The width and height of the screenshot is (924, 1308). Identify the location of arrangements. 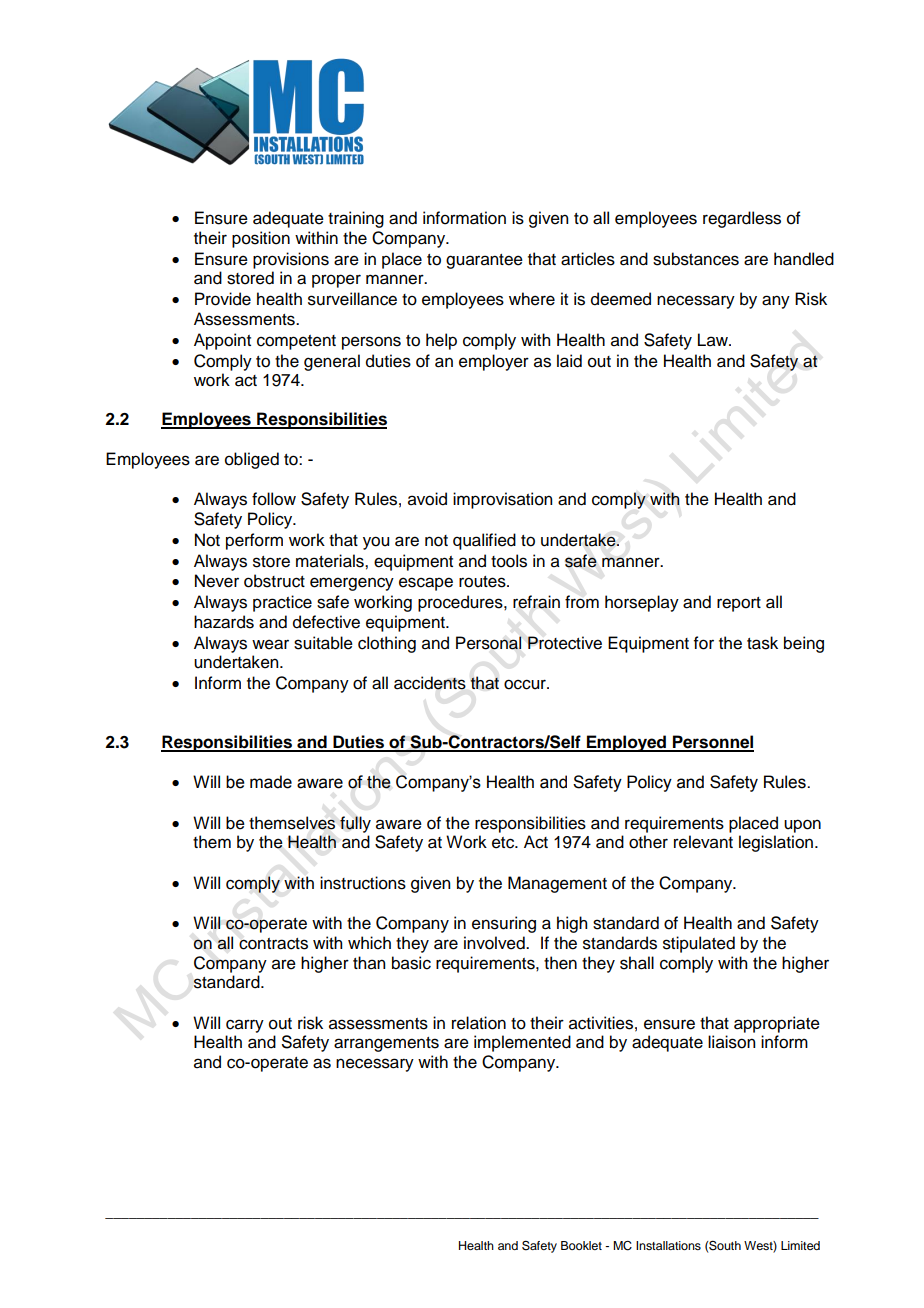
(386, 1044).
